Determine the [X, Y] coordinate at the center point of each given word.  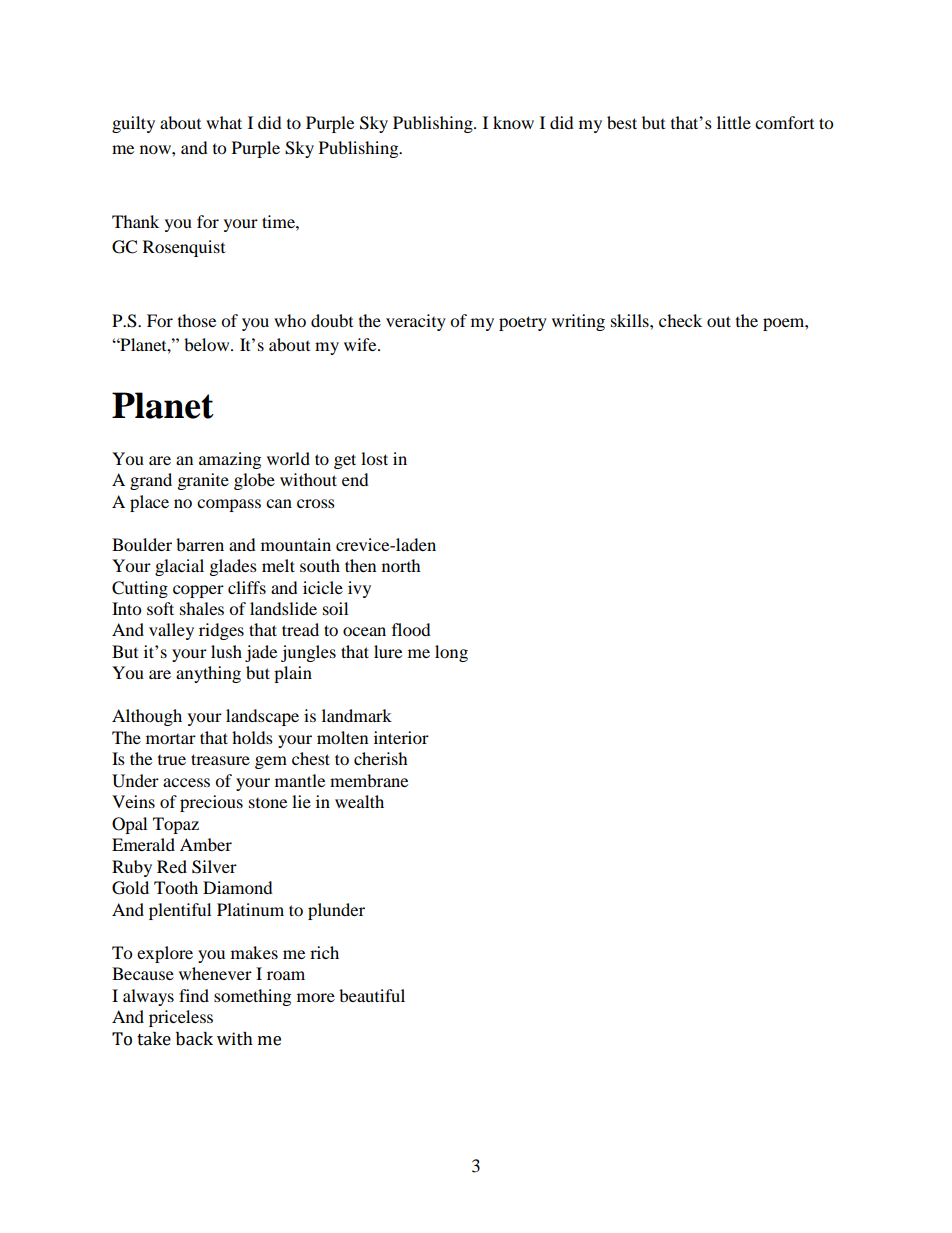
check [680, 320]
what [224, 122]
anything [208, 674]
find [194, 995]
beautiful [372, 995]
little [734, 122]
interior [401, 737]
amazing [230, 460]
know [513, 122]
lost [374, 458]
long [451, 653]
